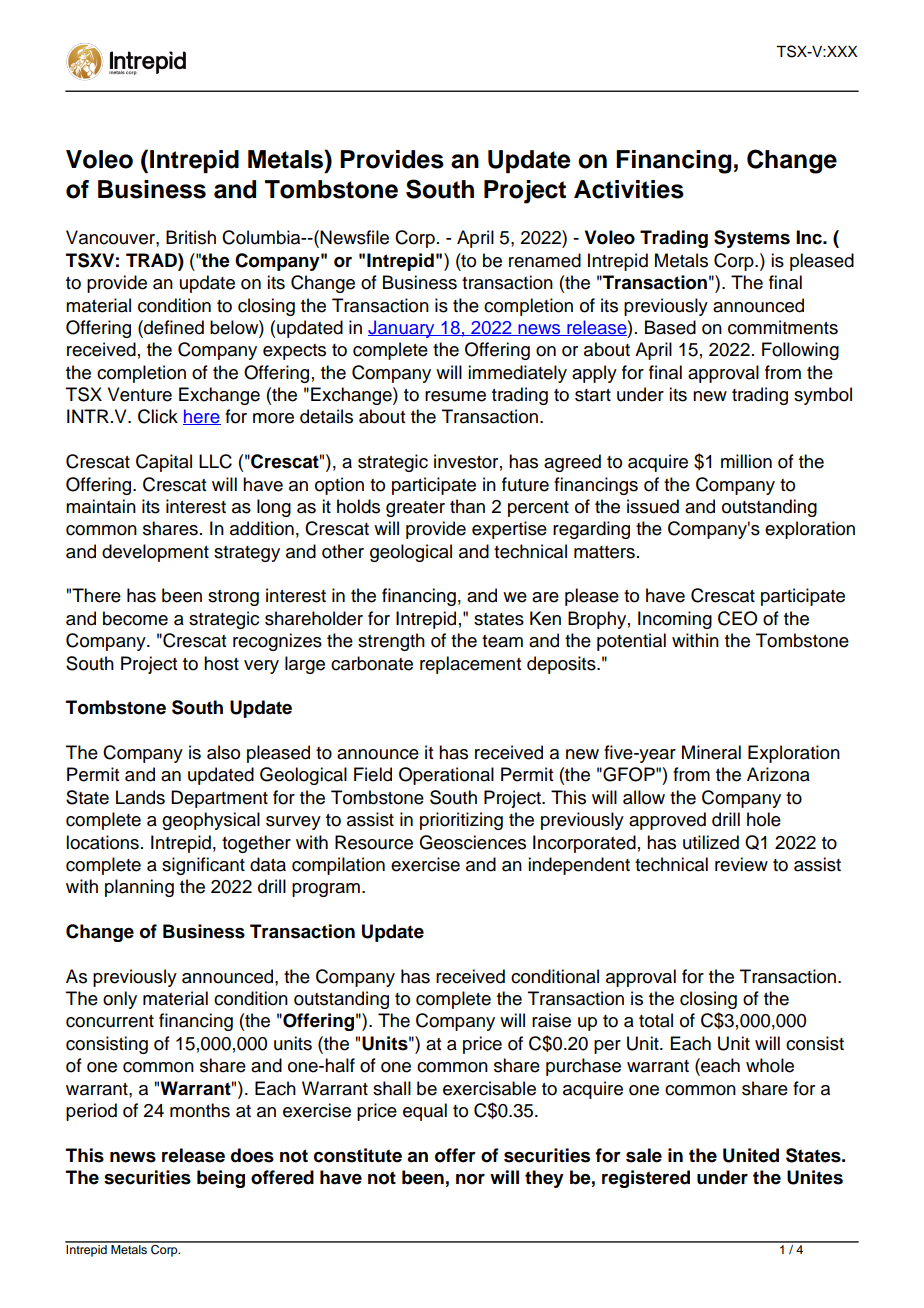  I want to click on CEO, so click(738, 618).
